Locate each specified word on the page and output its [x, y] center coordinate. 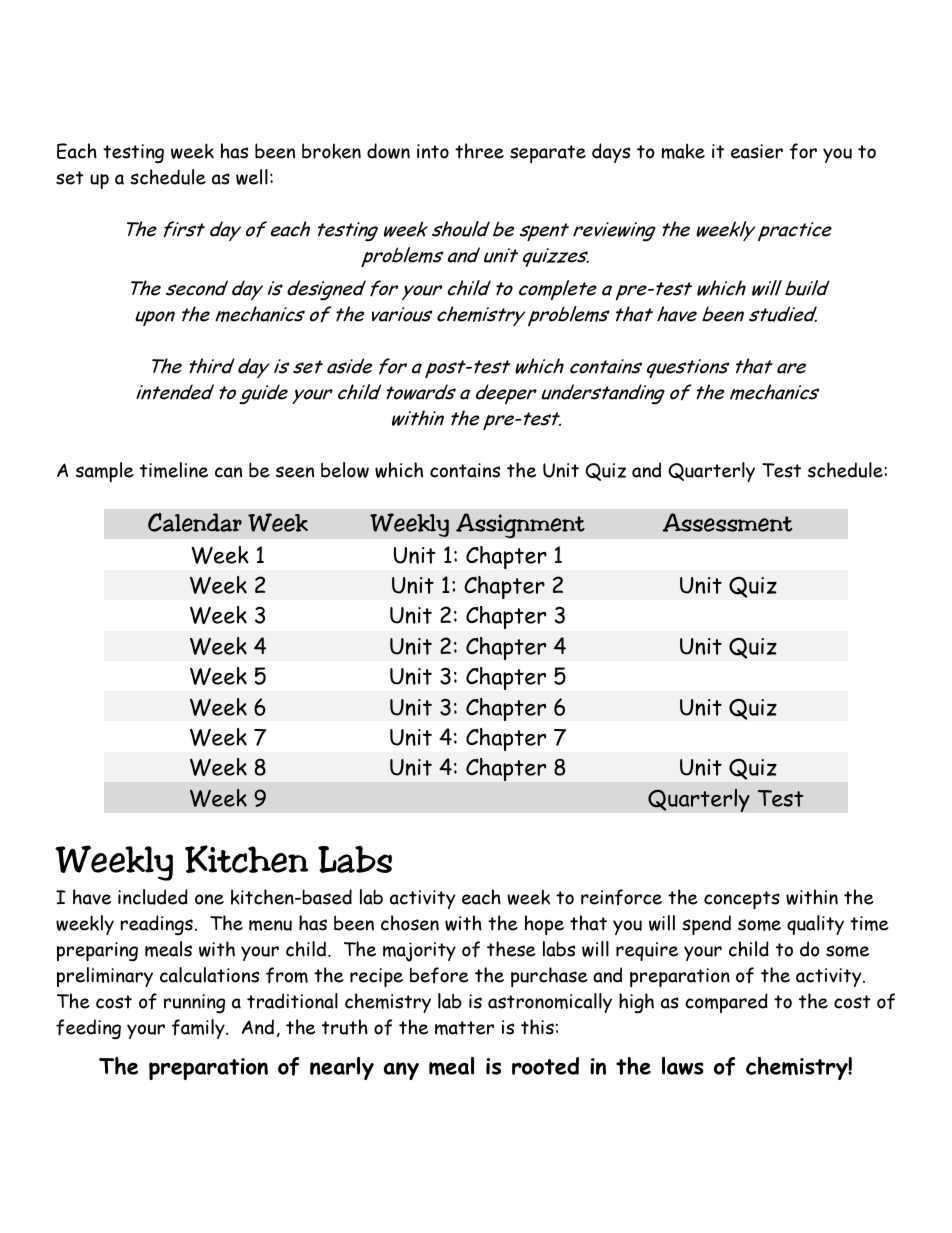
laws [683, 1066]
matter [464, 1028]
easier [757, 151]
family [199, 1029]
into [433, 151]
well [252, 177]
